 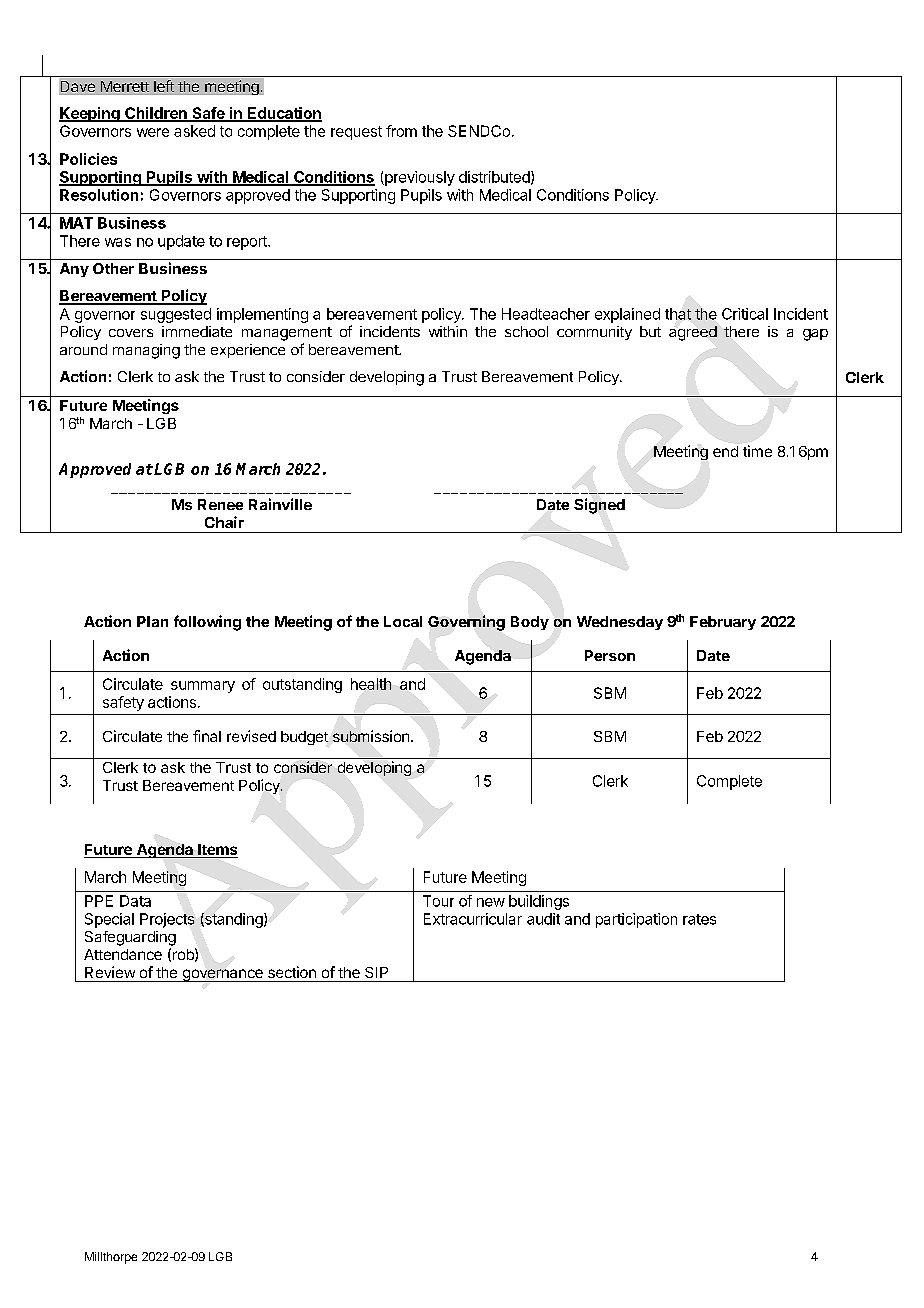 I want to click on Attendance, so click(x=123, y=954).
